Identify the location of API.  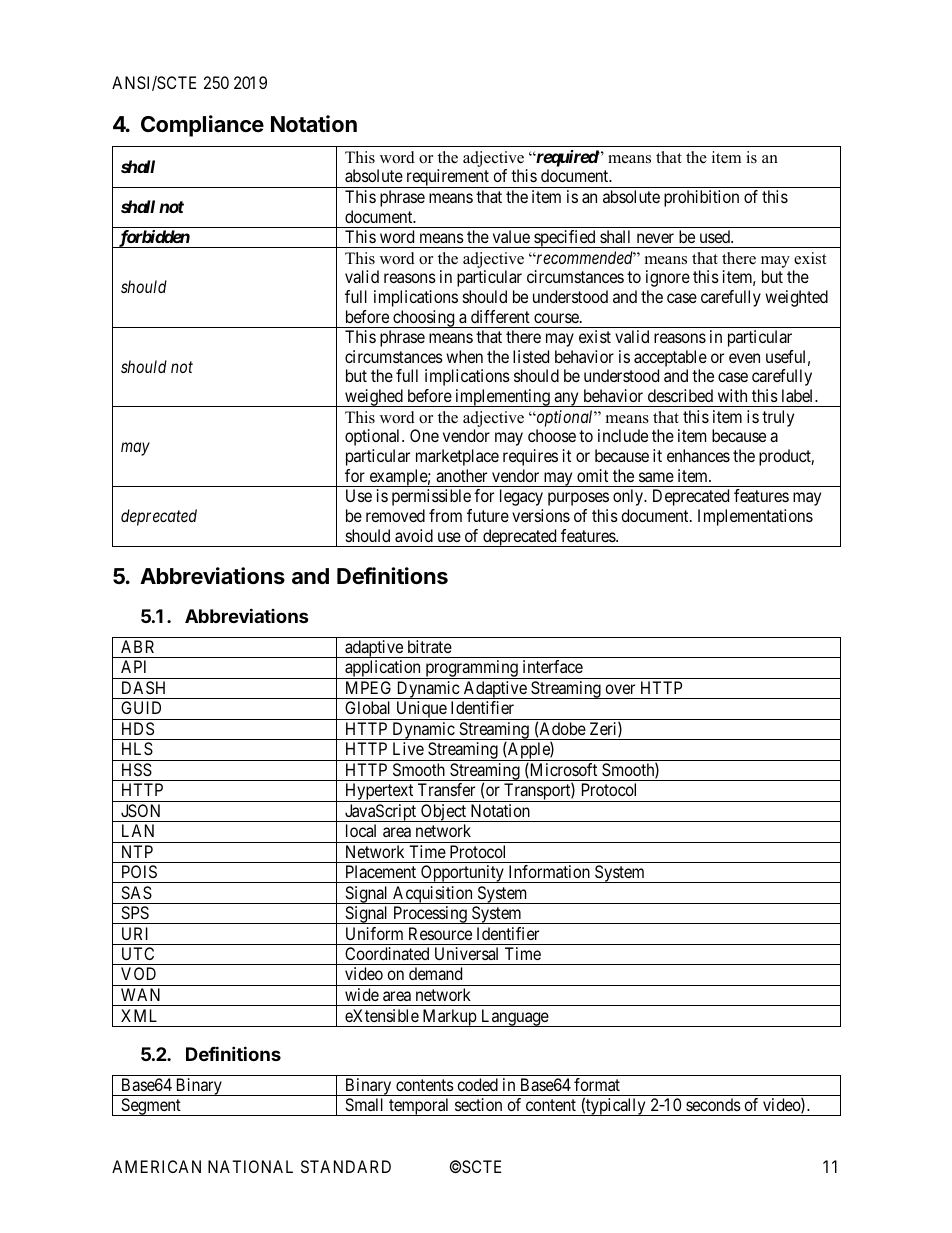
(133, 666).
